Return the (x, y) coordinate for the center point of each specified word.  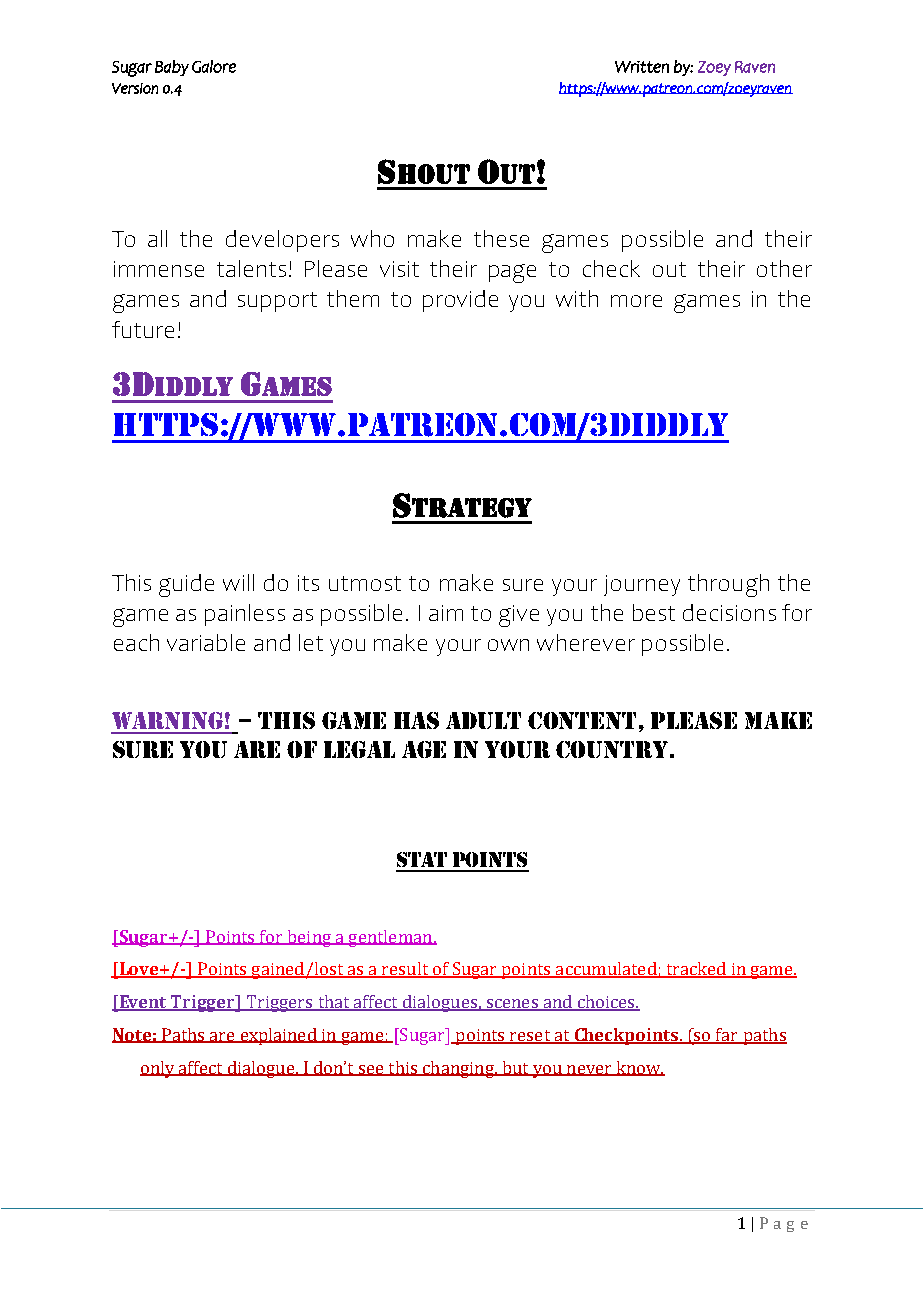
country (612, 749)
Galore (214, 66)
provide (460, 301)
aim (446, 613)
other (784, 268)
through (728, 585)
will (238, 582)
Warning (167, 720)
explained (278, 1036)
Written (642, 67)
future (143, 329)
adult (483, 720)
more (636, 301)
